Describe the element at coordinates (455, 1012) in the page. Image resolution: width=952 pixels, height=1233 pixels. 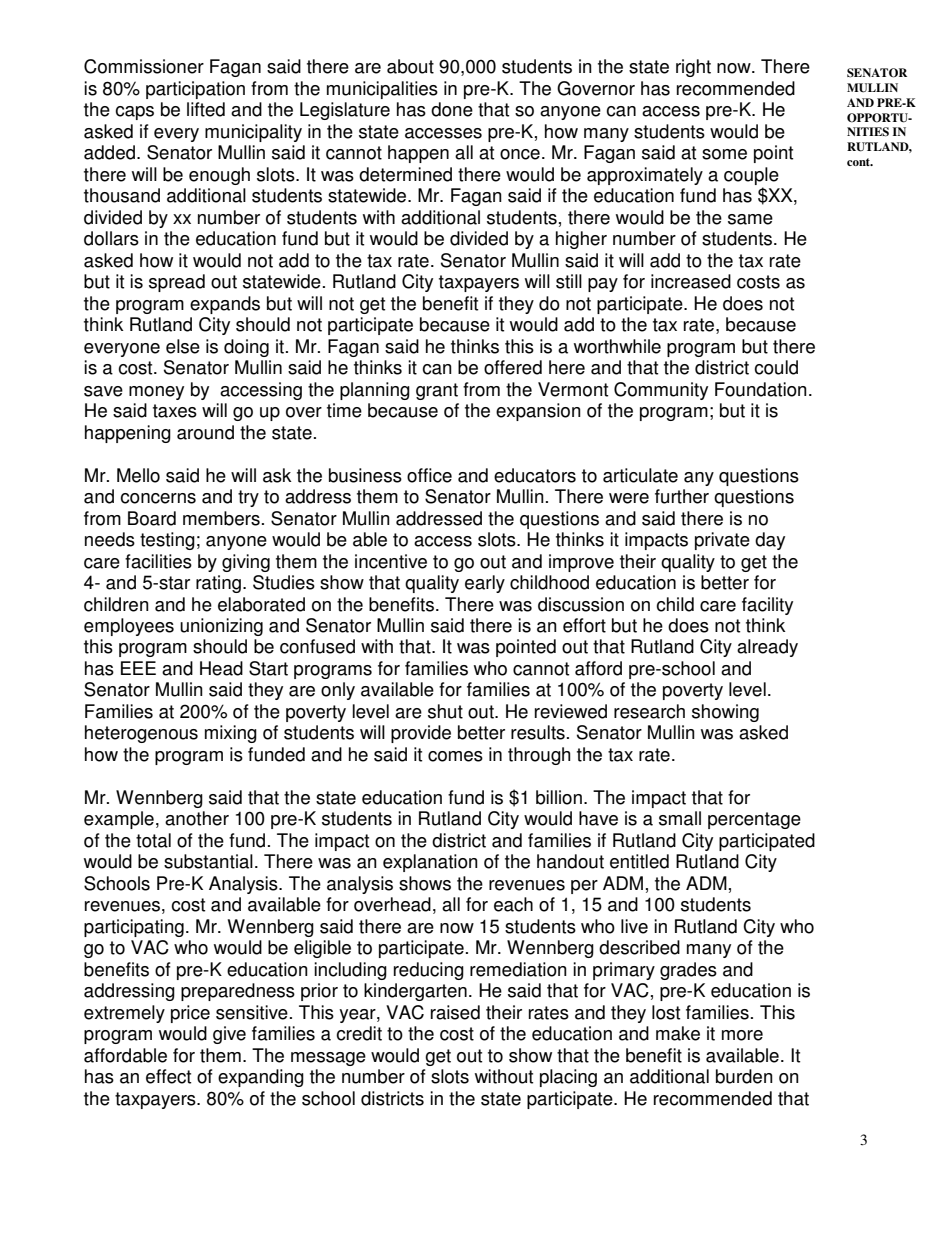
I see `raised` at that location.
